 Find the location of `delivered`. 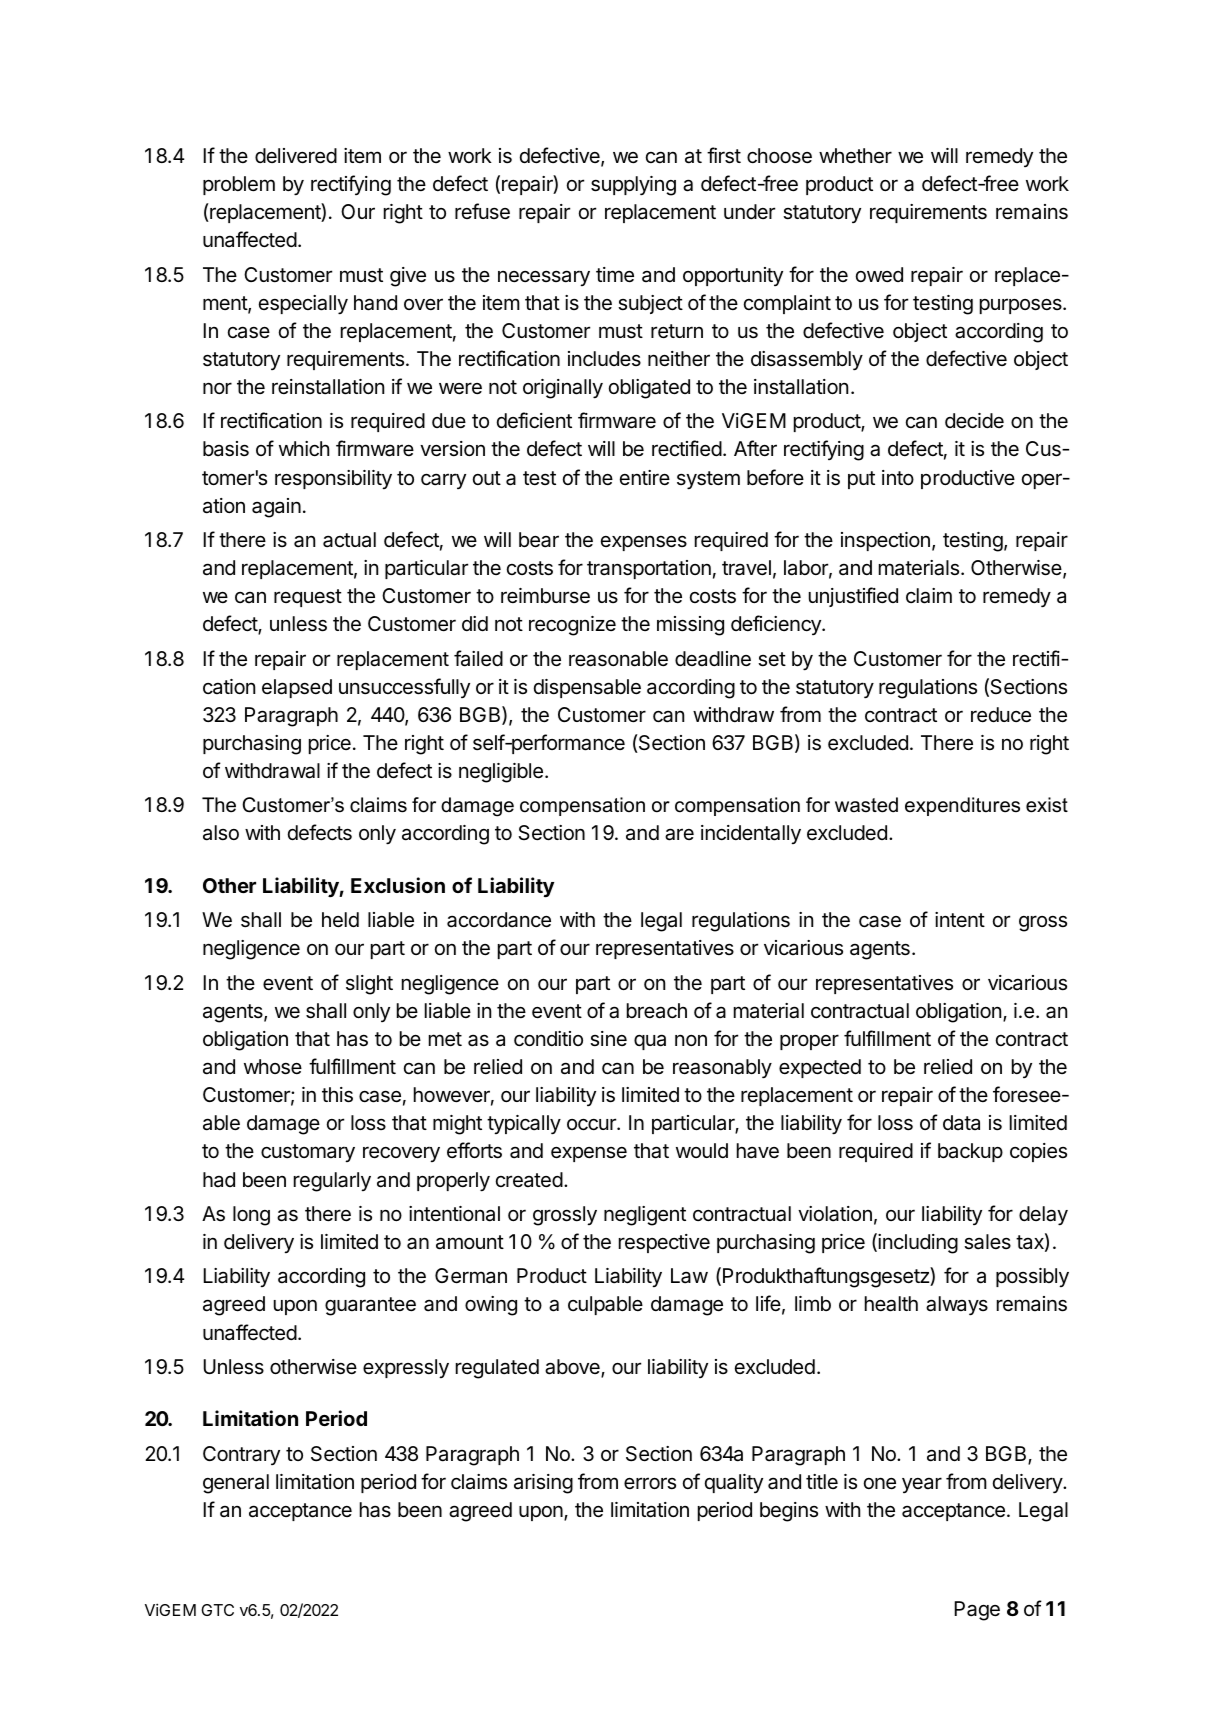

delivered is located at coordinates (296, 156).
